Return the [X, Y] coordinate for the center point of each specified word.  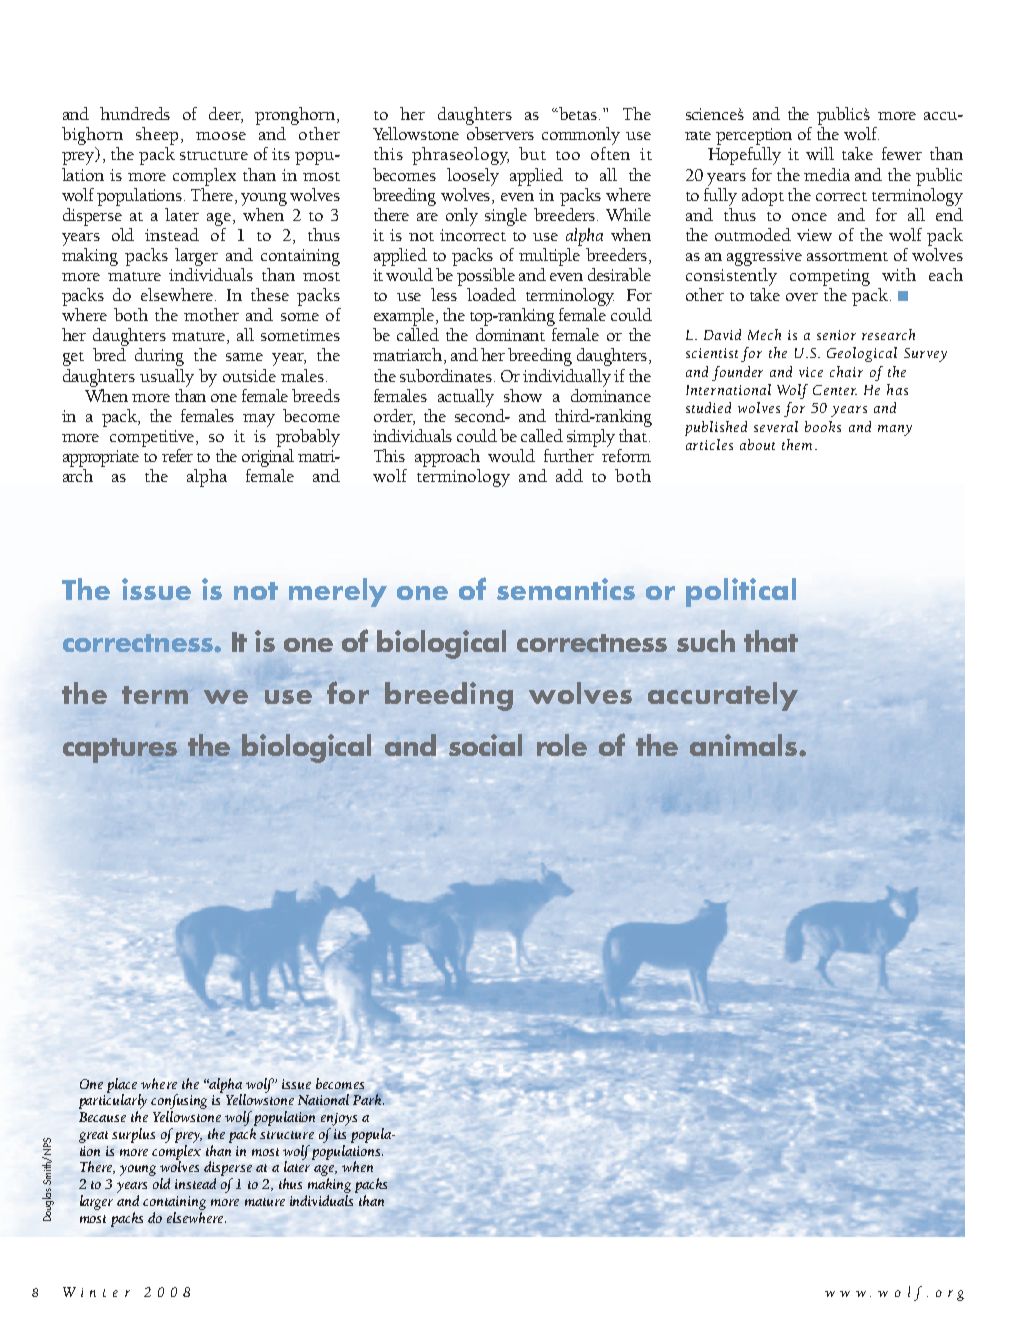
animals [743, 745]
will [820, 153]
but [532, 153]
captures [120, 750]
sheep [157, 136]
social [485, 745]
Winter [96, 1292]
